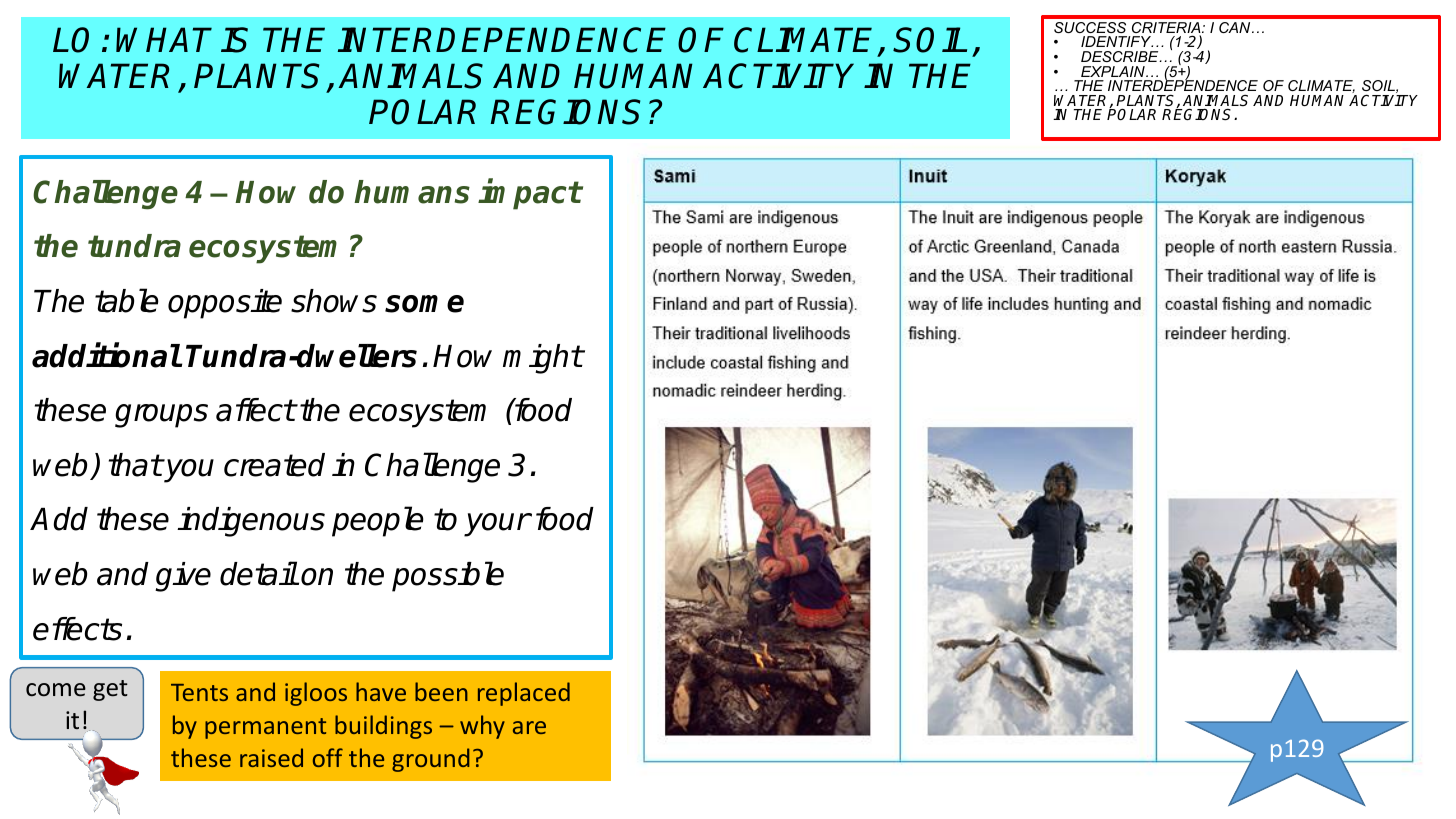 This screenshot has width=1456, height=819. What do you see at coordinates (448, 576) in the screenshot?
I see `possible` at bounding box center [448, 576].
